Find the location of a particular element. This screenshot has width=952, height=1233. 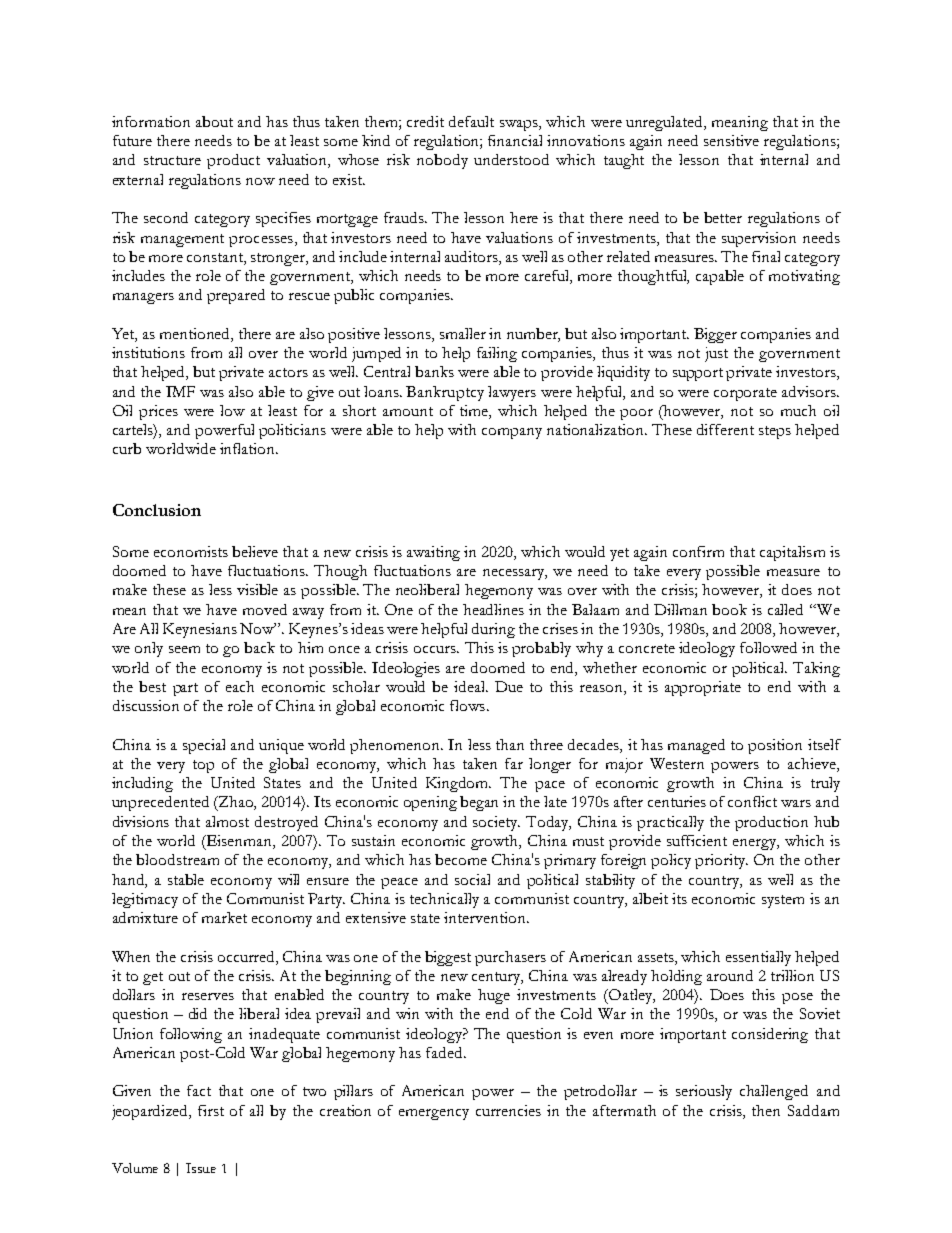

first is located at coordinates (211, 1110).
